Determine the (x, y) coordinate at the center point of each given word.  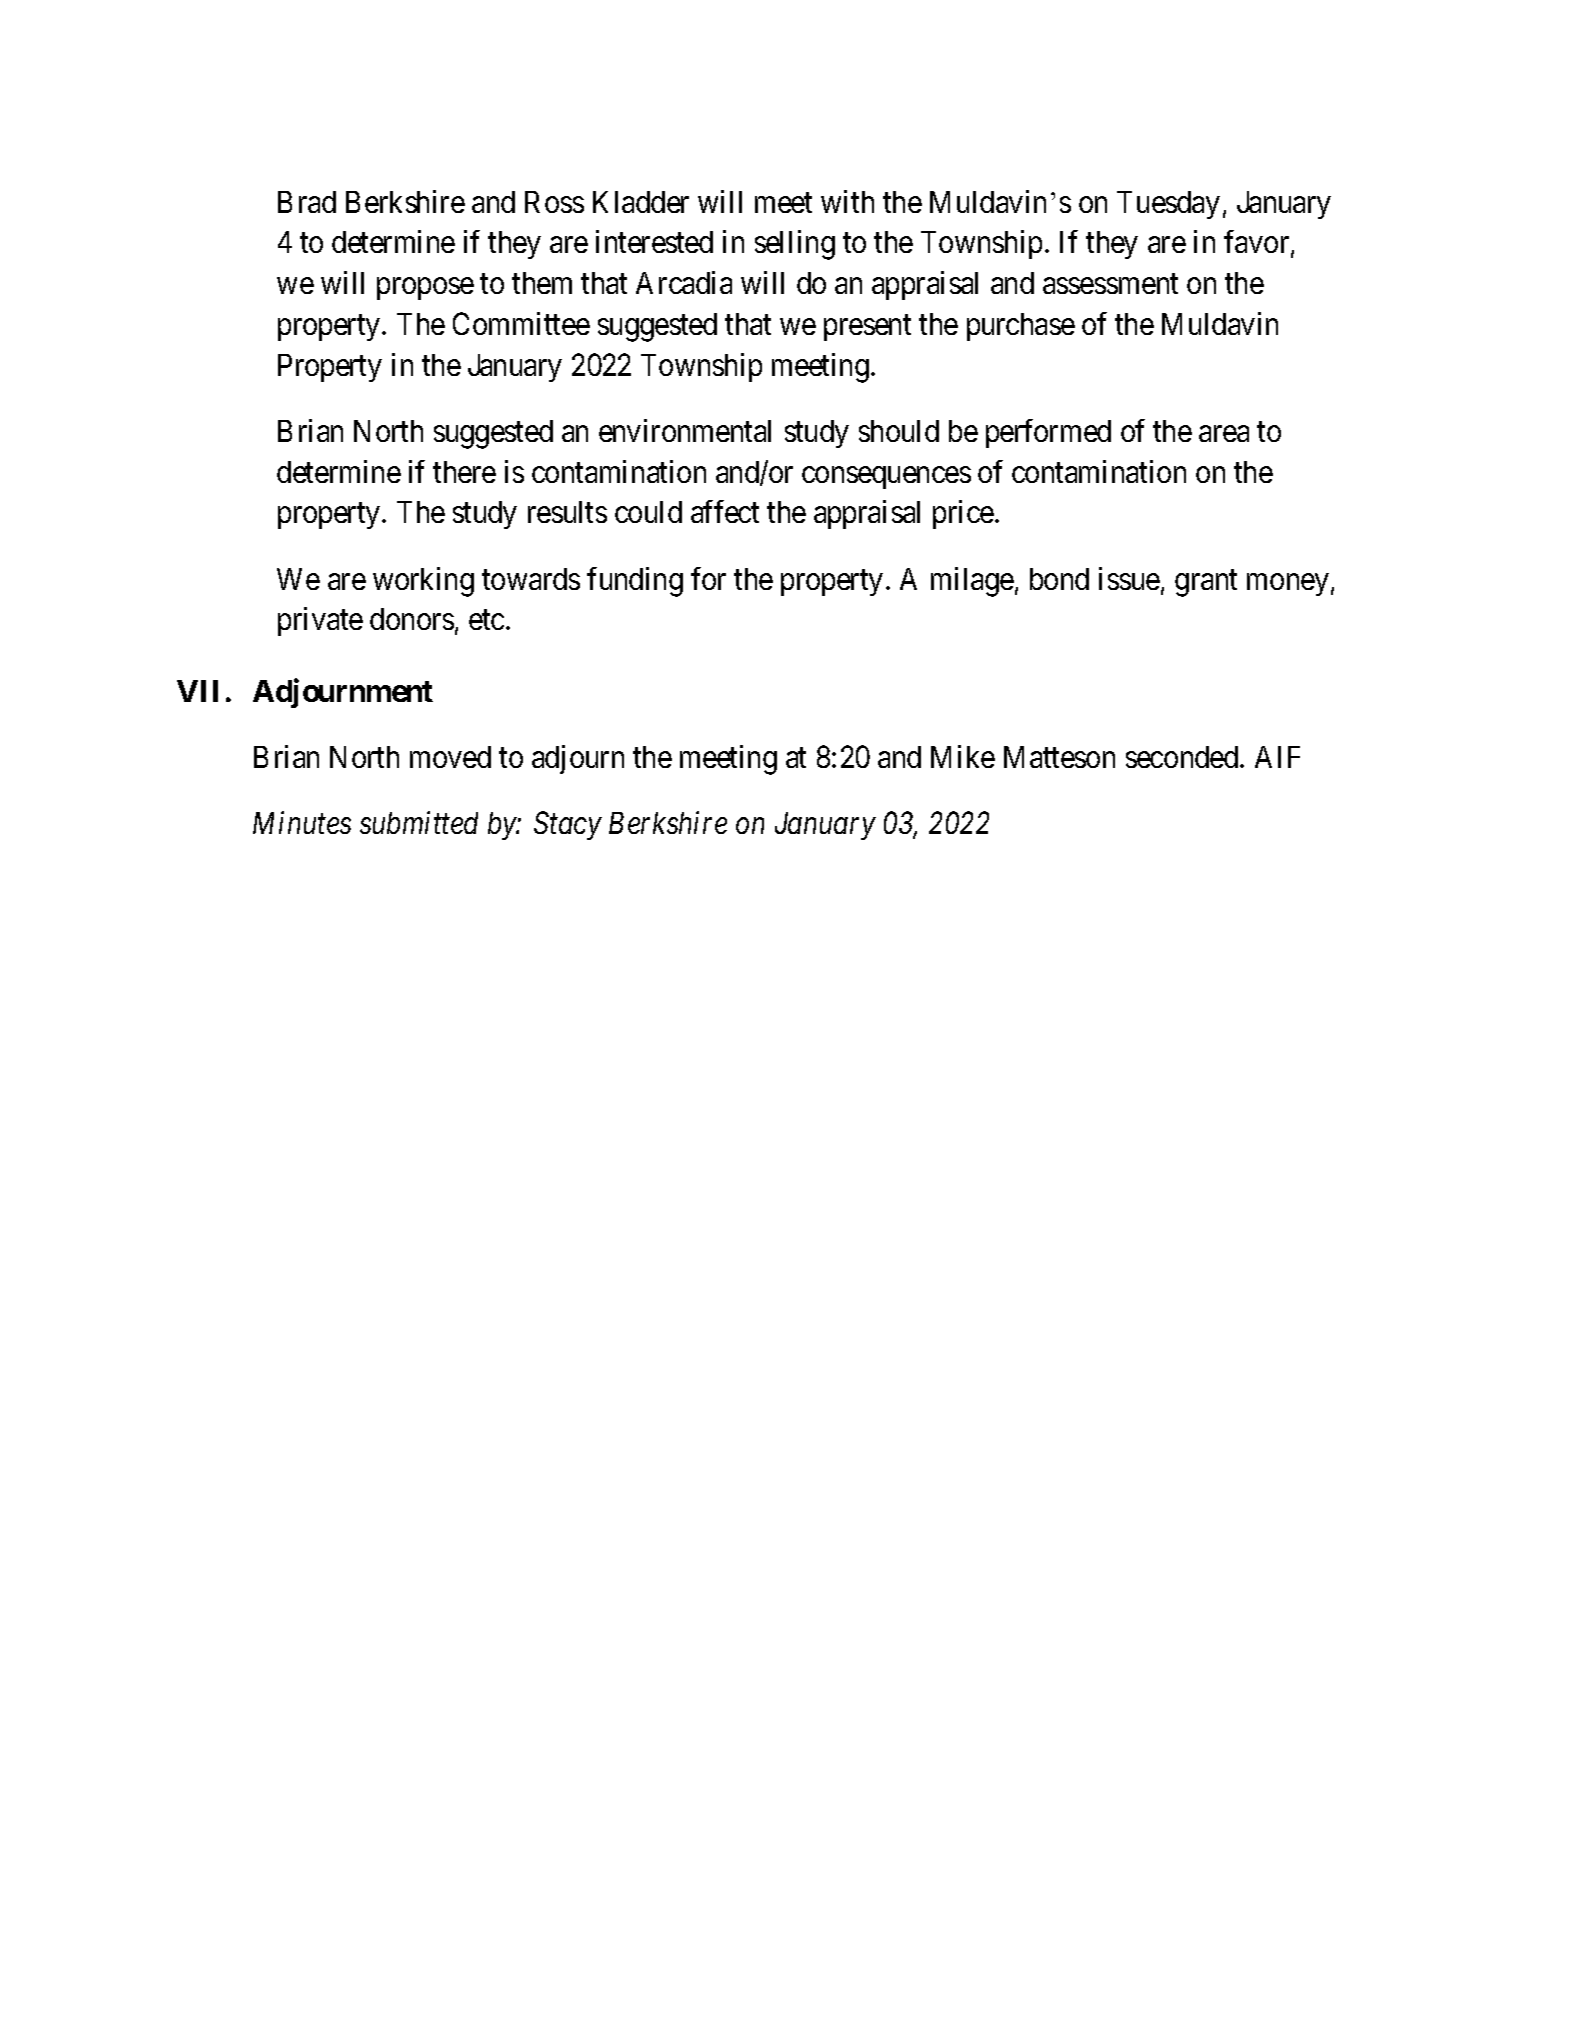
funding (635, 582)
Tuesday (1168, 205)
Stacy (568, 826)
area (1224, 434)
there (464, 472)
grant (1206, 583)
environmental (685, 430)
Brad (307, 202)
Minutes (302, 823)
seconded (1183, 757)
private (320, 621)
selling (795, 245)
